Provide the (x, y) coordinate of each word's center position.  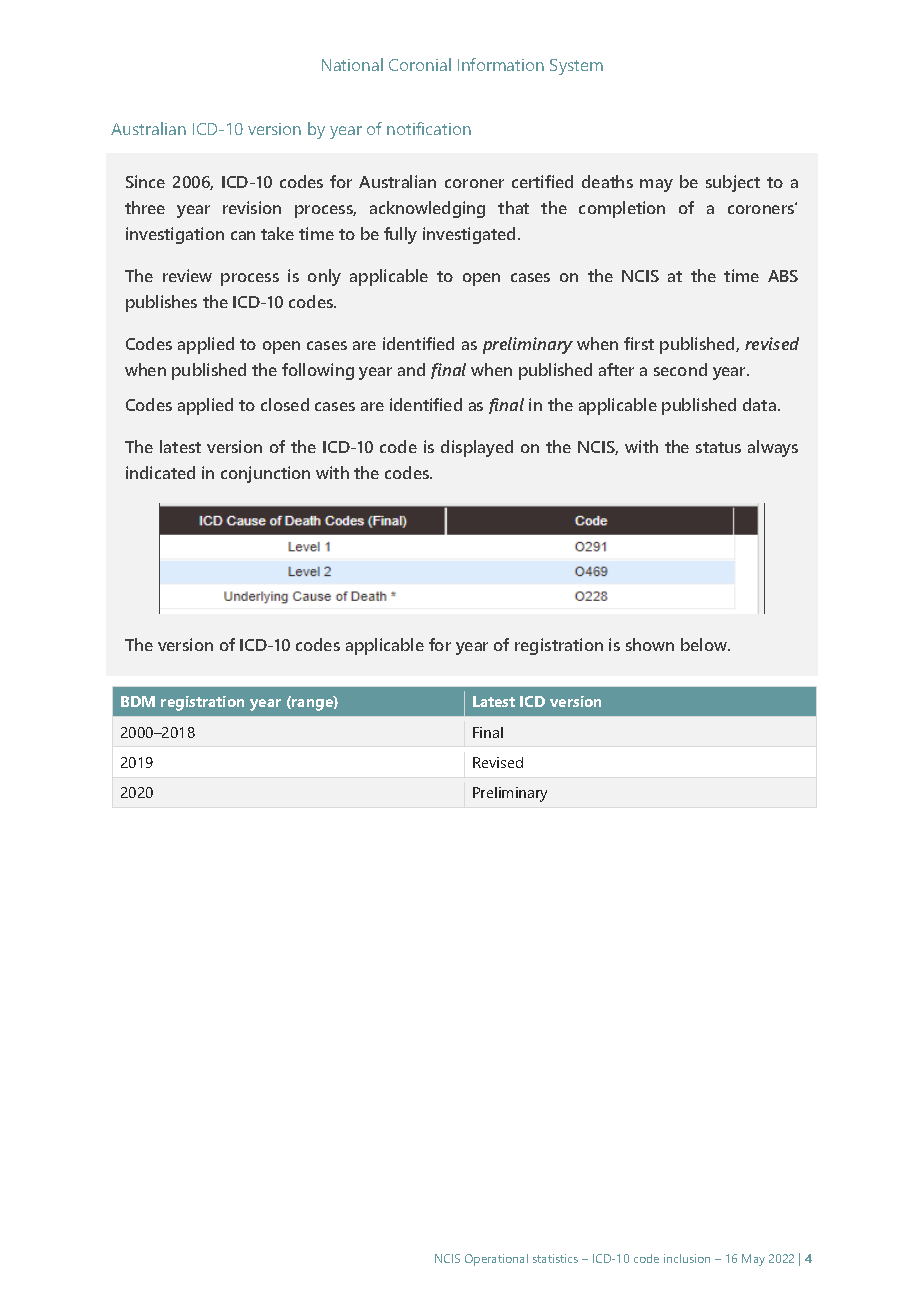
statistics (555, 1258)
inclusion (687, 1258)
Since (145, 181)
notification (429, 128)
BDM (138, 701)
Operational (496, 1260)
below (705, 644)
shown (650, 644)
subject (733, 183)
